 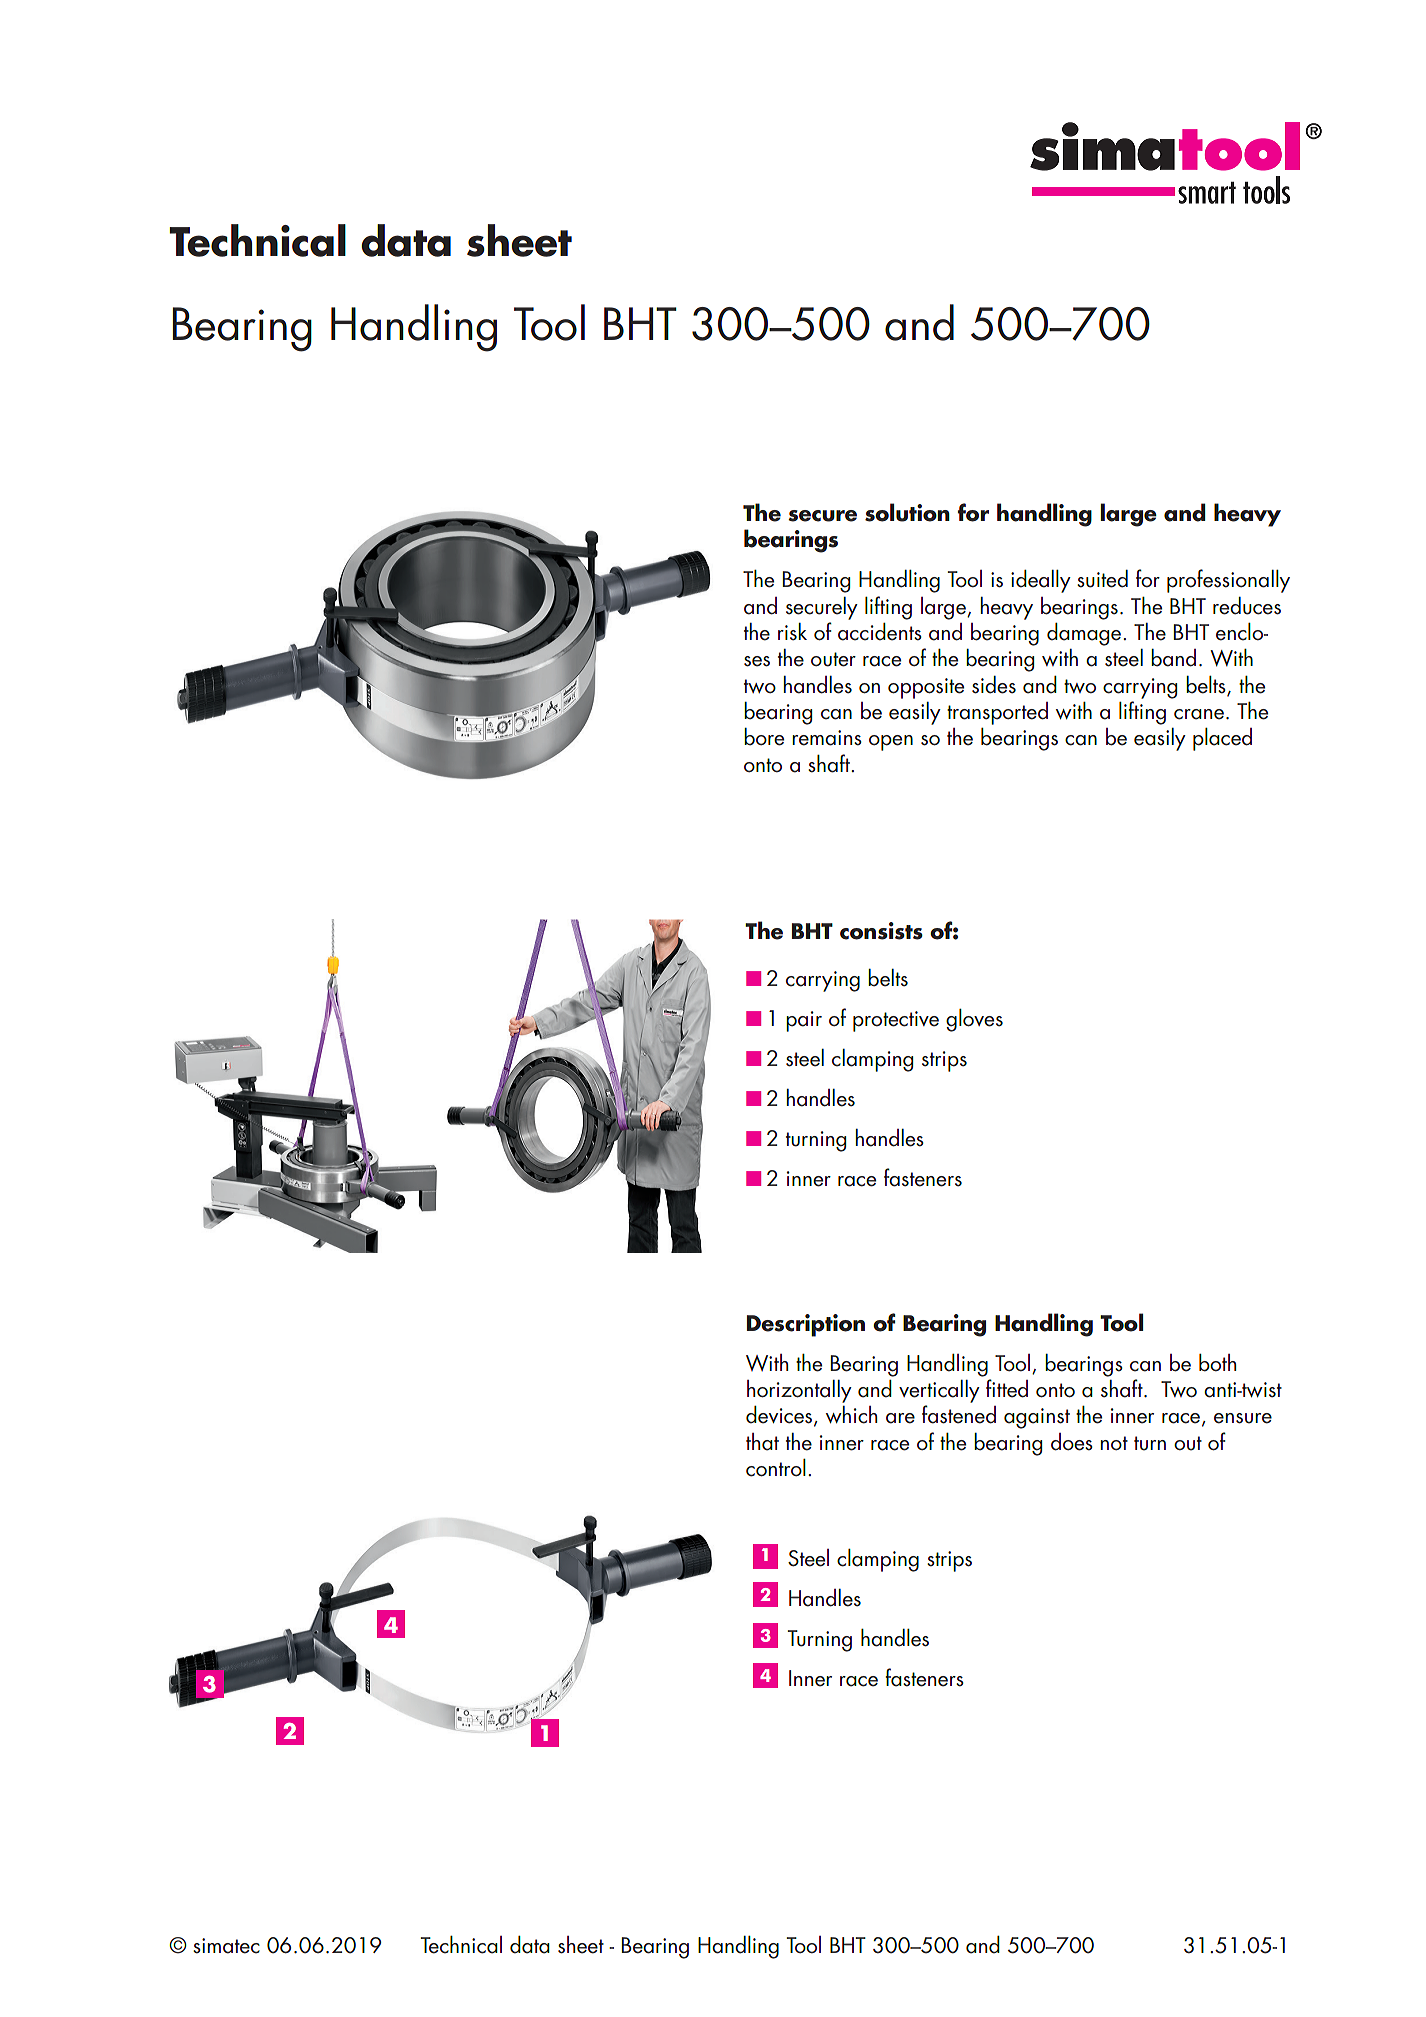 What do you see at coordinates (907, 512) in the screenshot?
I see `solution` at bounding box center [907, 512].
